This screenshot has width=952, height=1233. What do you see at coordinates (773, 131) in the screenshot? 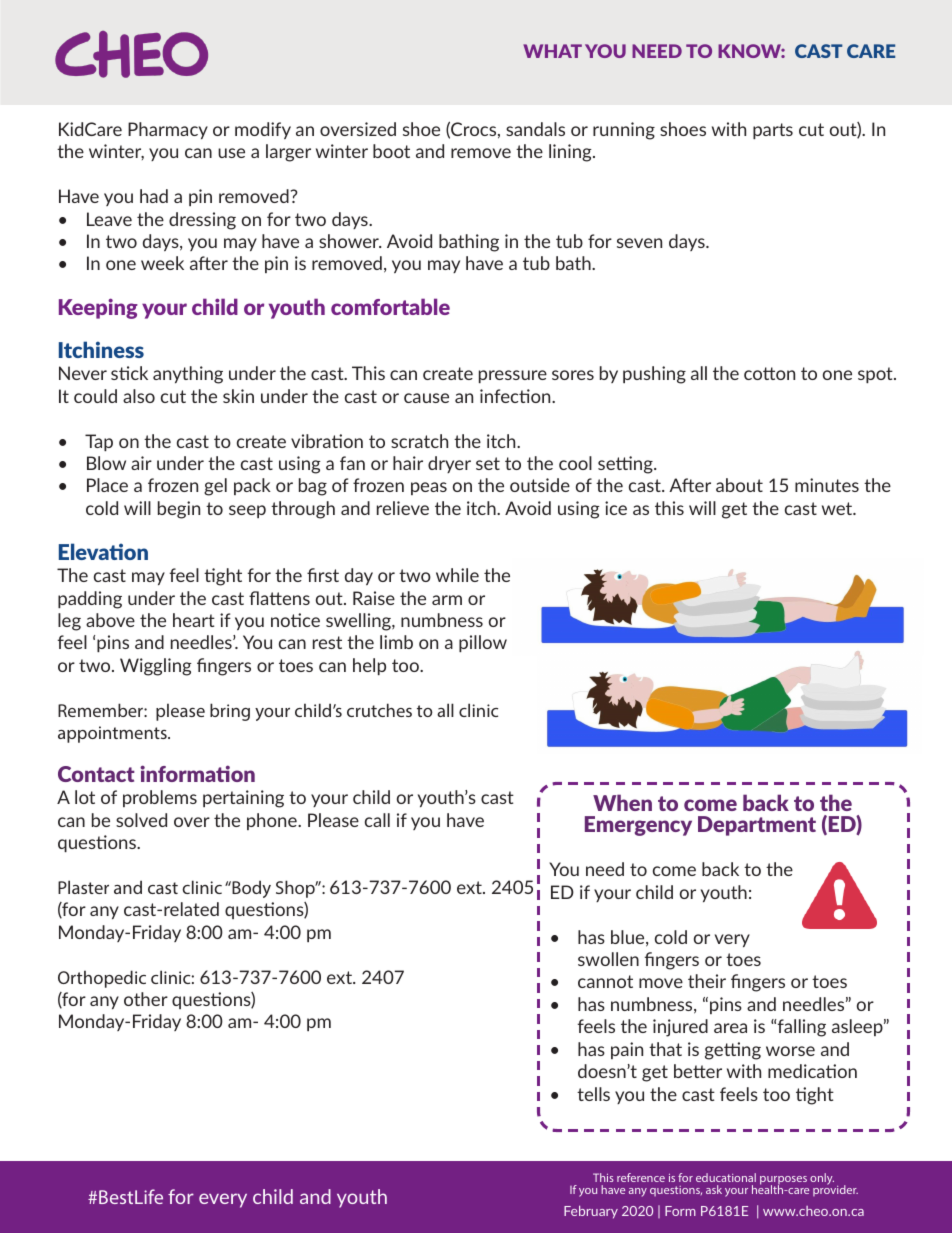
I see `parts` at bounding box center [773, 131].
